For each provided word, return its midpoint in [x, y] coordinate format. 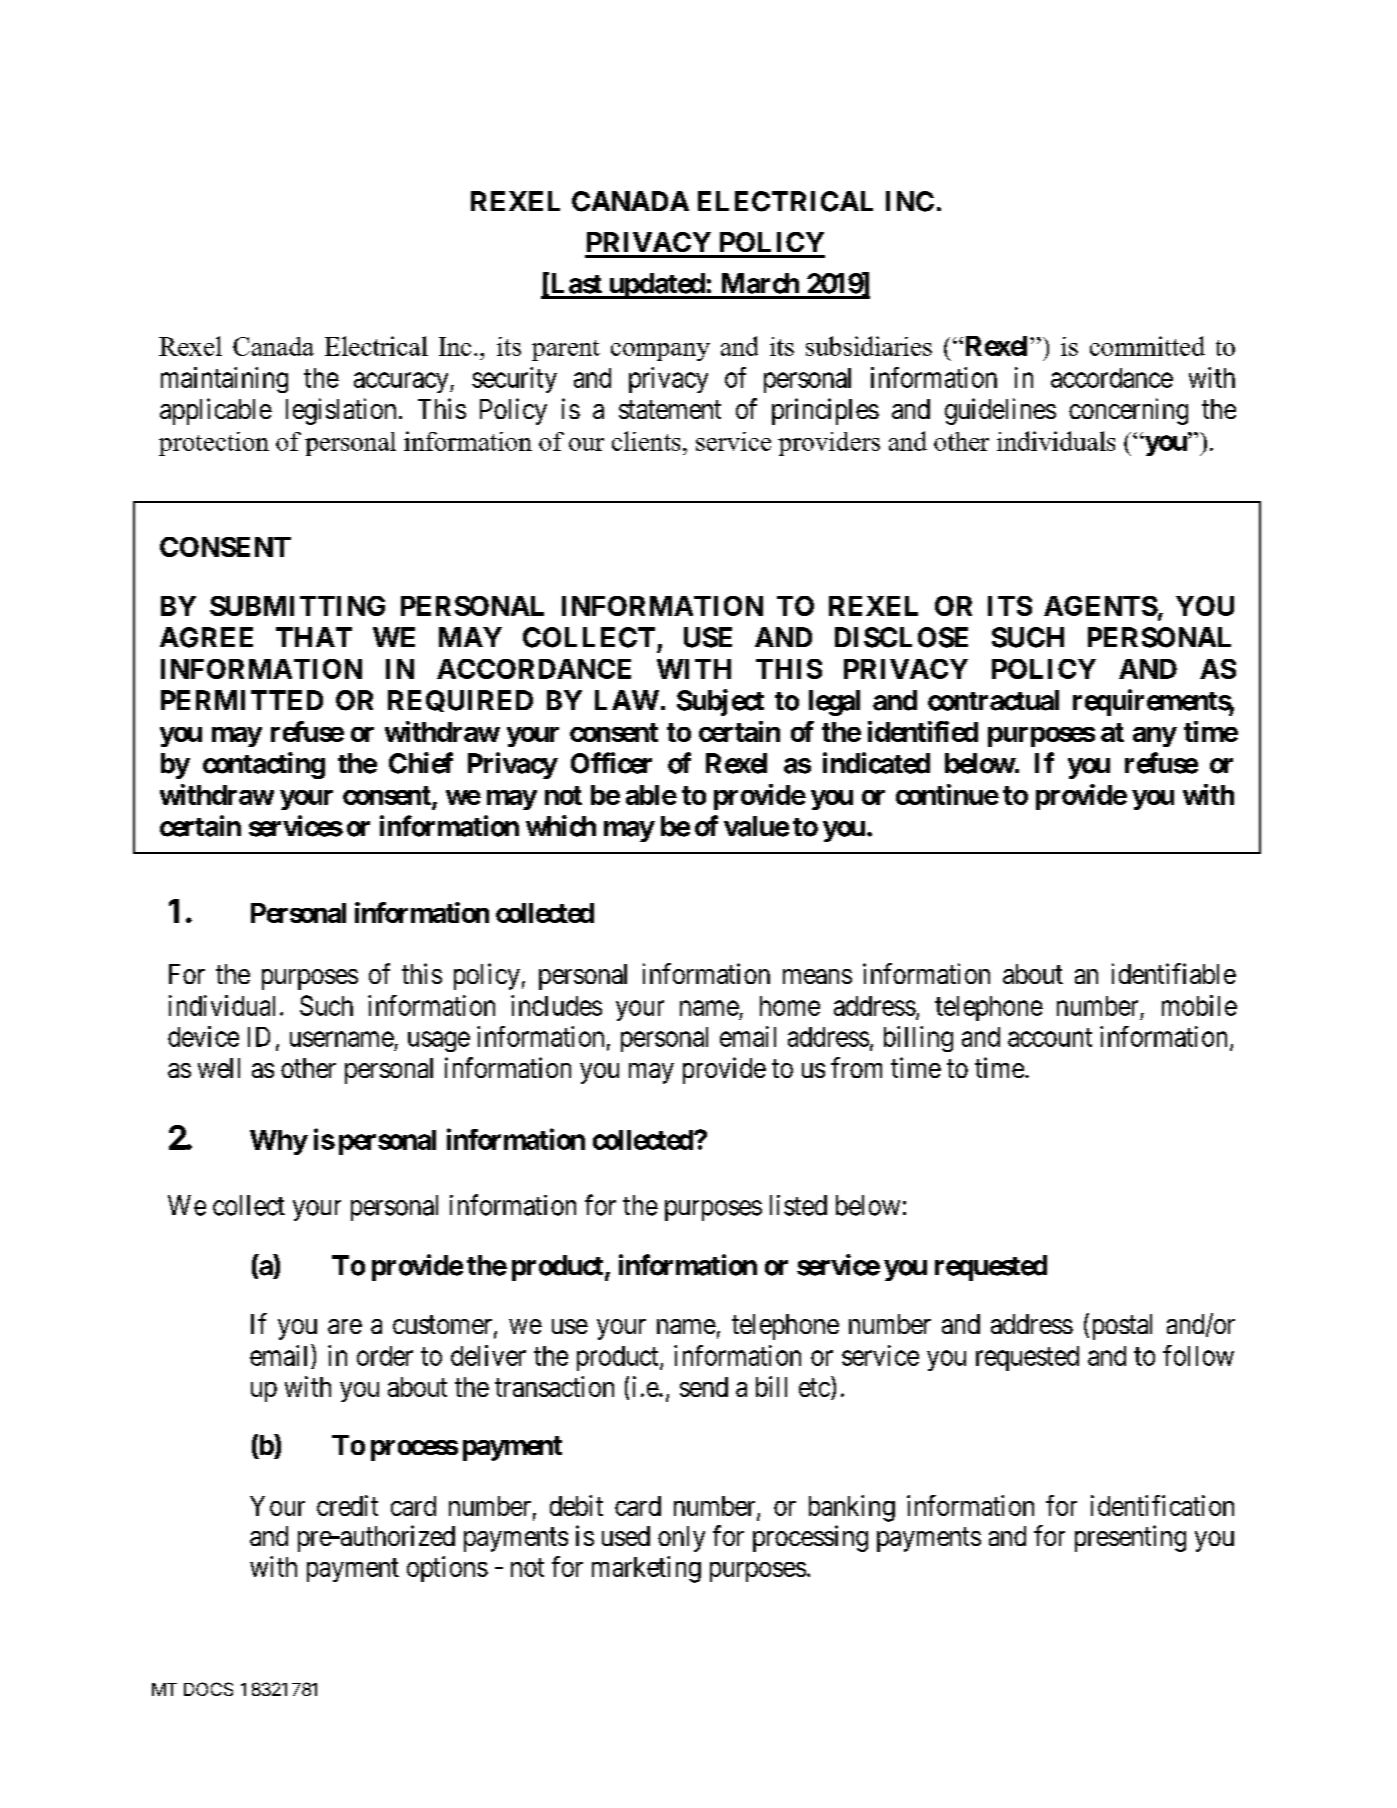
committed [1147, 346]
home [790, 1006]
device [203, 1036]
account [1050, 1037]
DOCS [208, 1689]
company [660, 352]
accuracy [402, 382]
